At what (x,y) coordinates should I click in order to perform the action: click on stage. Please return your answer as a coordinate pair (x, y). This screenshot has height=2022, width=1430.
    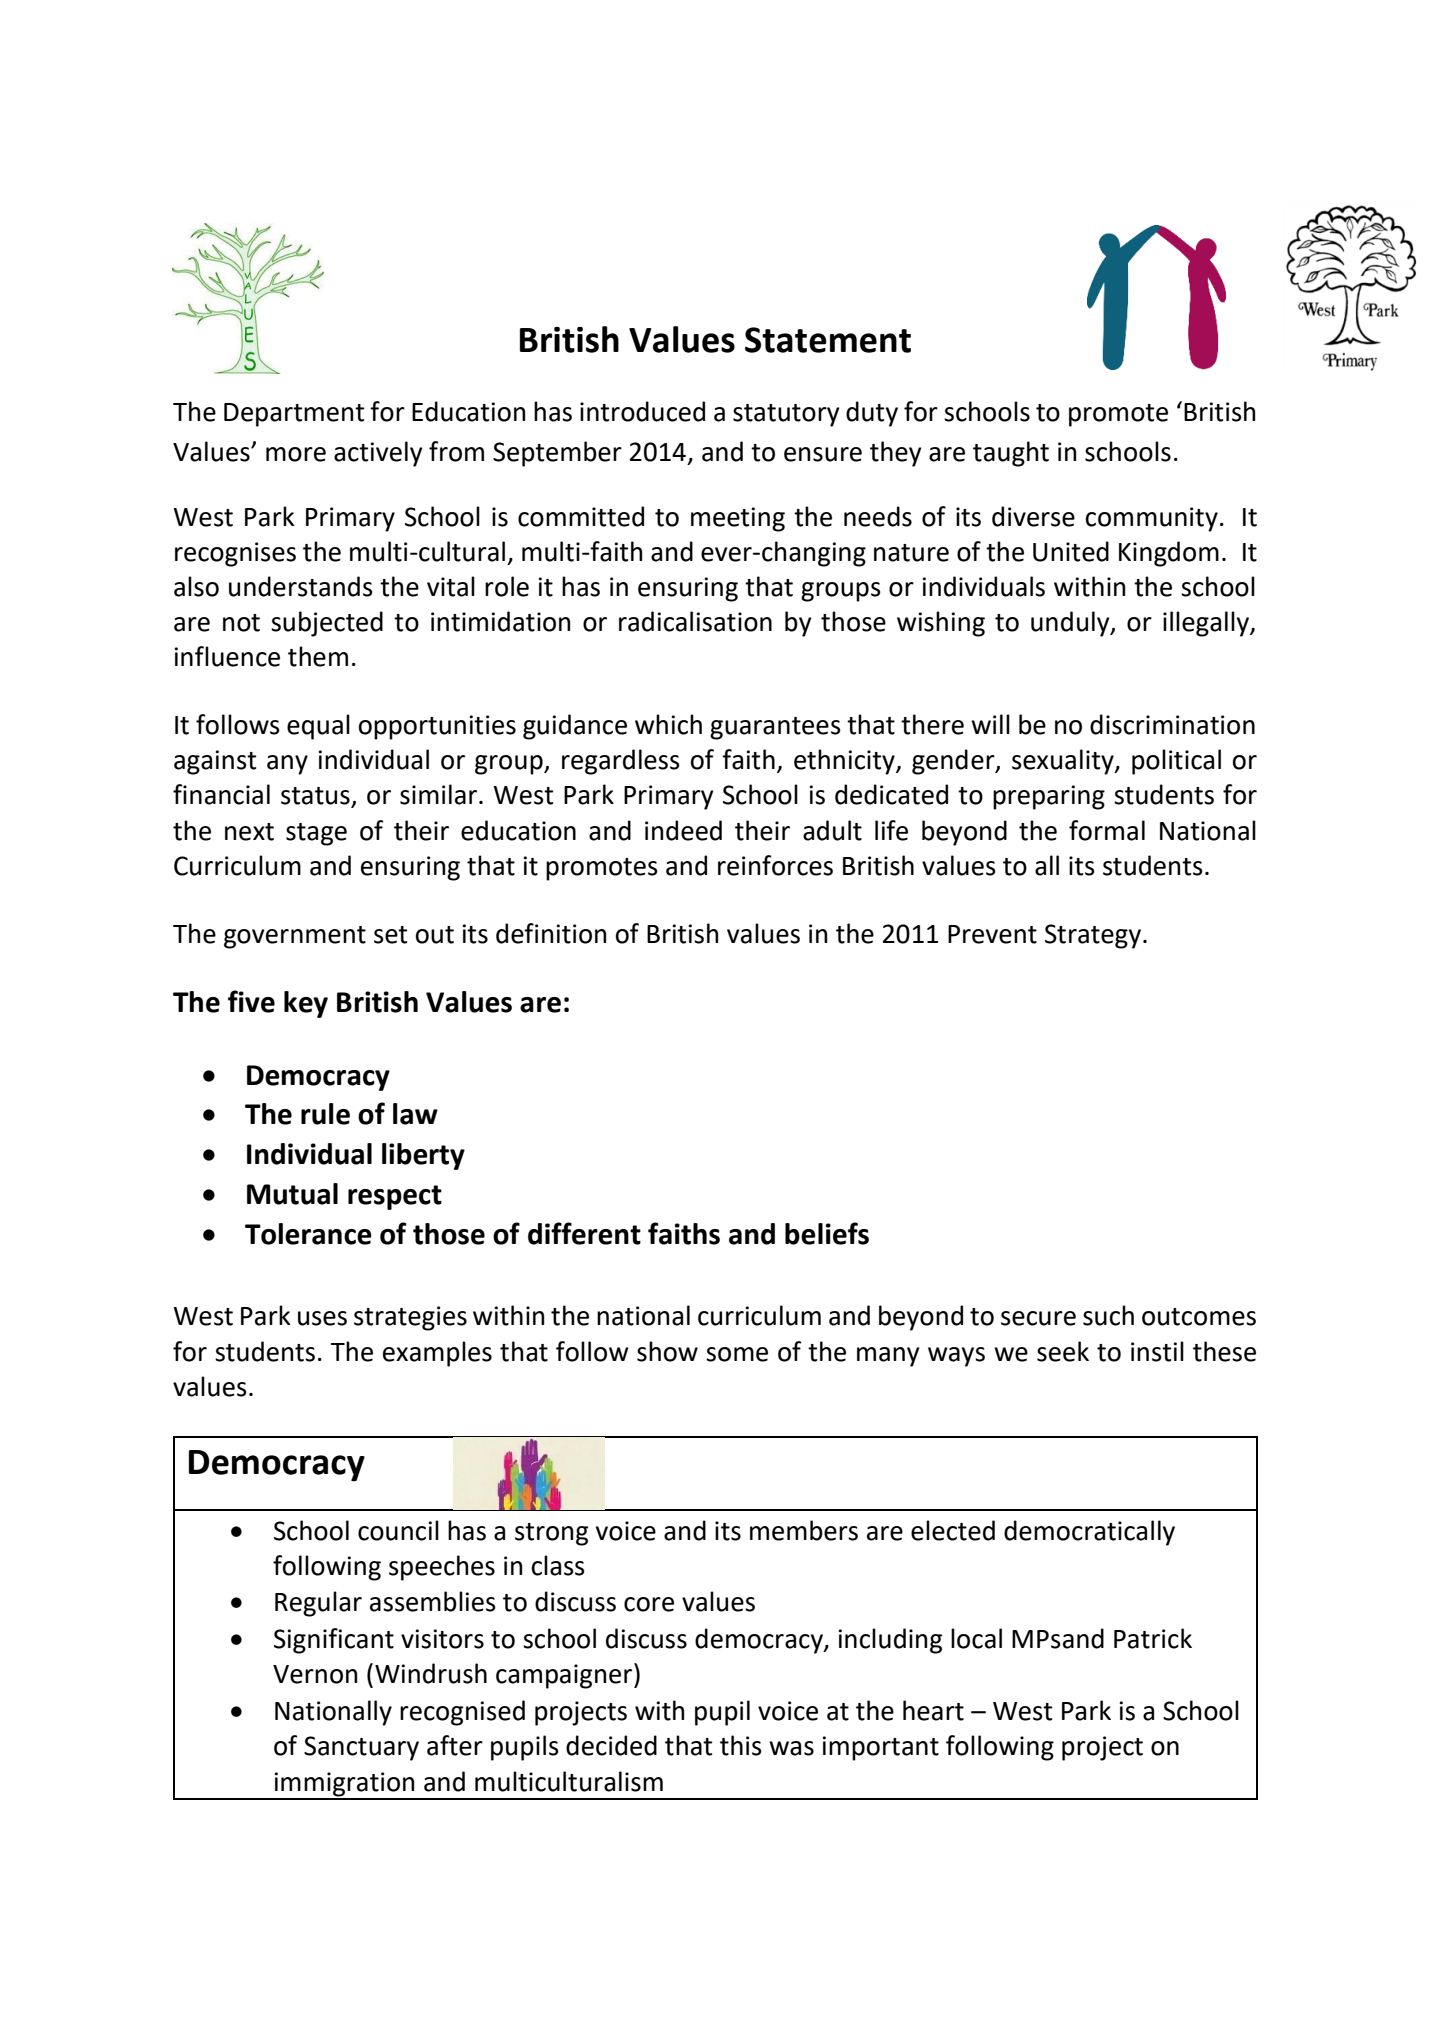
    Looking at the image, I should click on (316, 834).
